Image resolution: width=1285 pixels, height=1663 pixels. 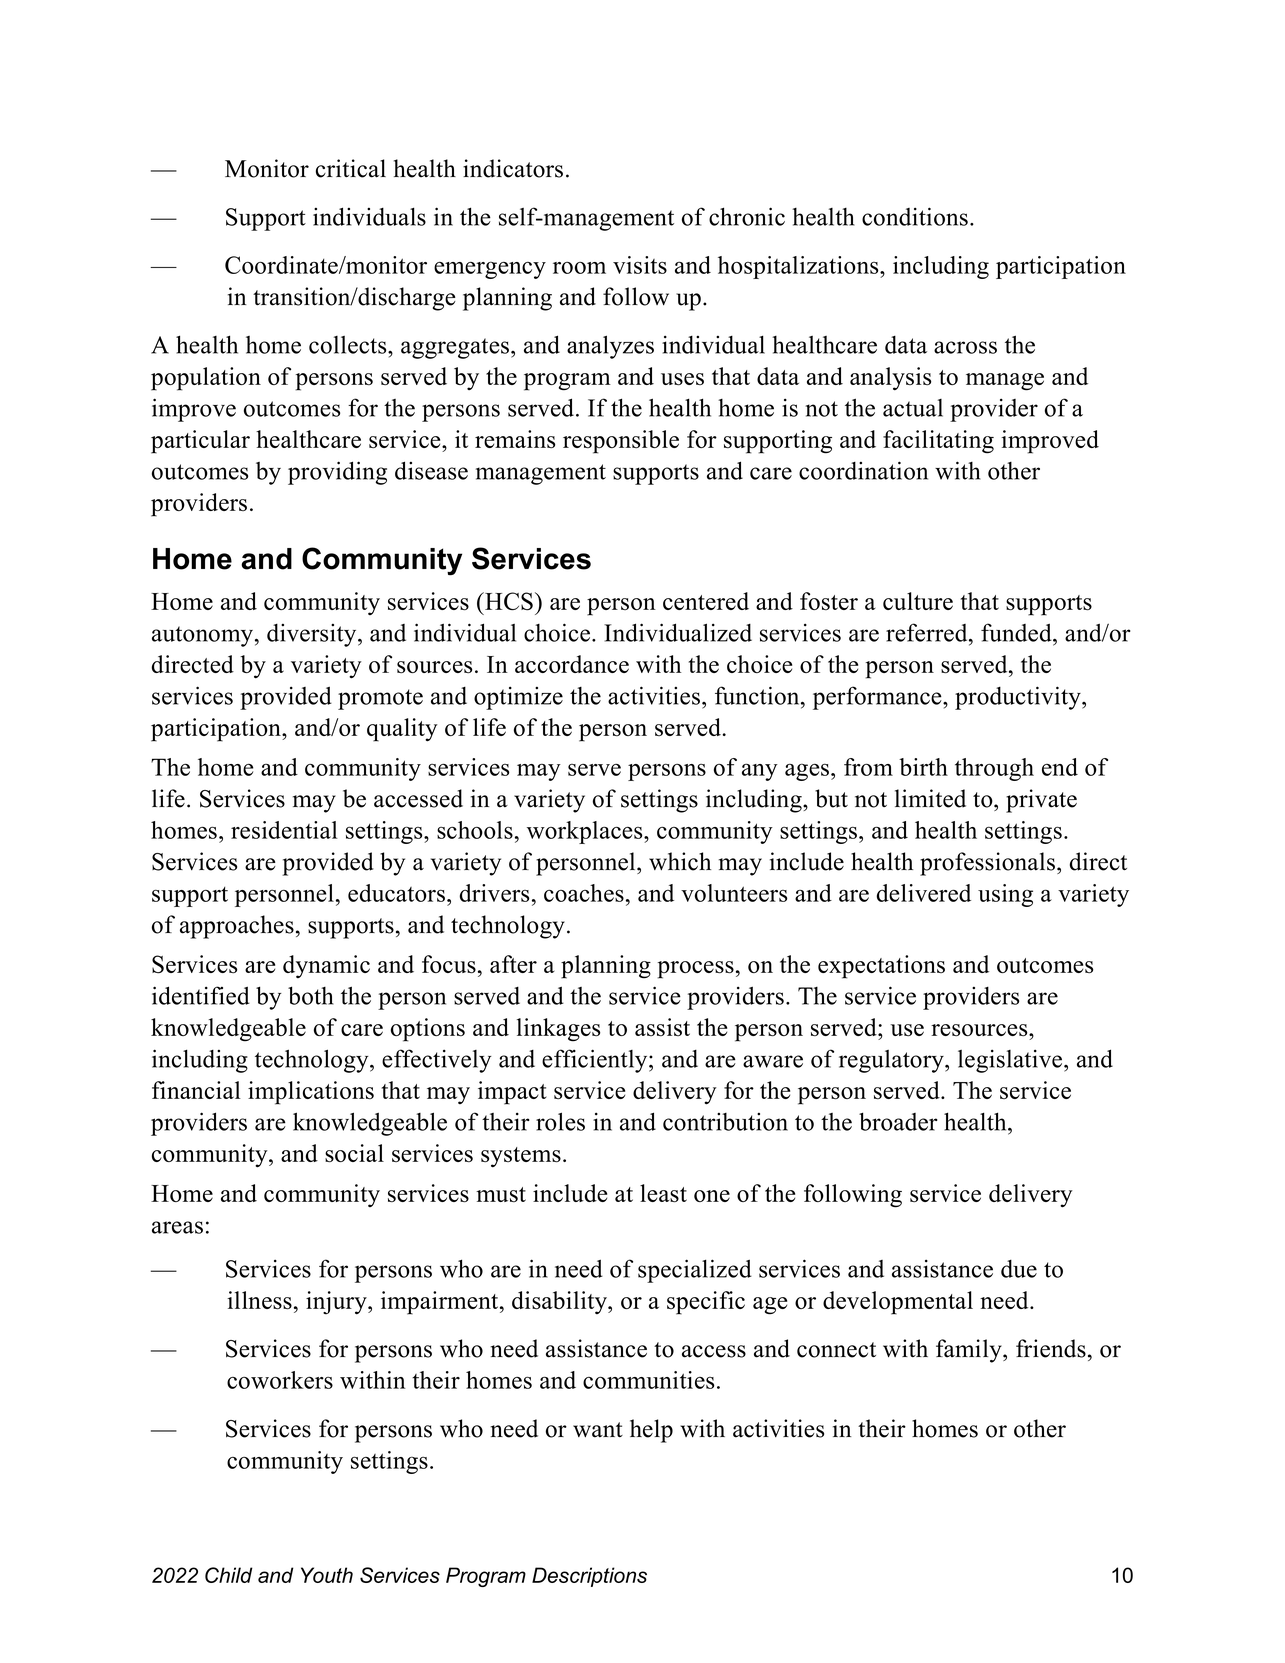 What do you see at coordinates (584, 893) in the document?
I see `coaches` at bounding box center [584, 893].
